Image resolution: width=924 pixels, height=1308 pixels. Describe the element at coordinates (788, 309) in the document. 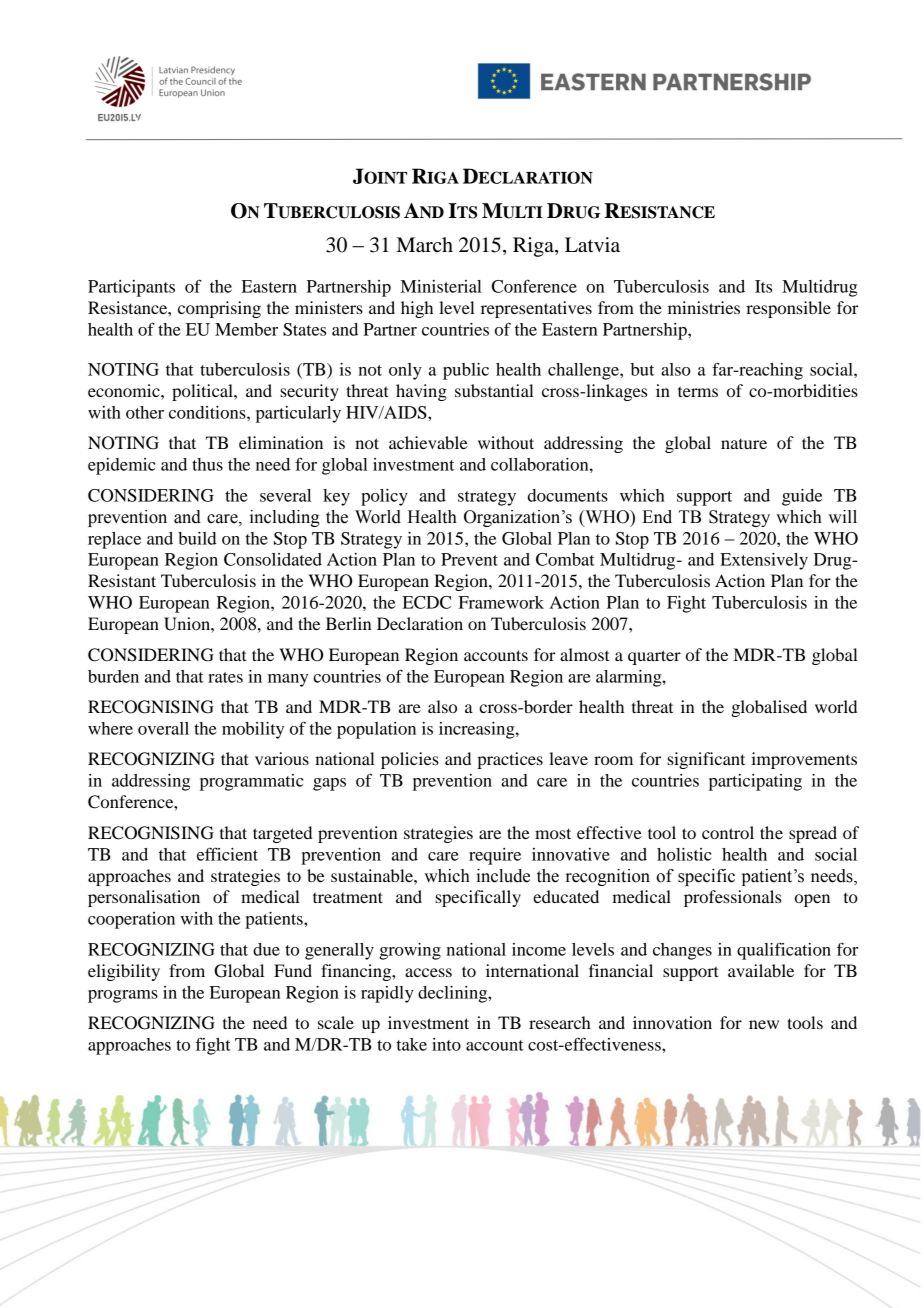

I see `responsible` at that location.
